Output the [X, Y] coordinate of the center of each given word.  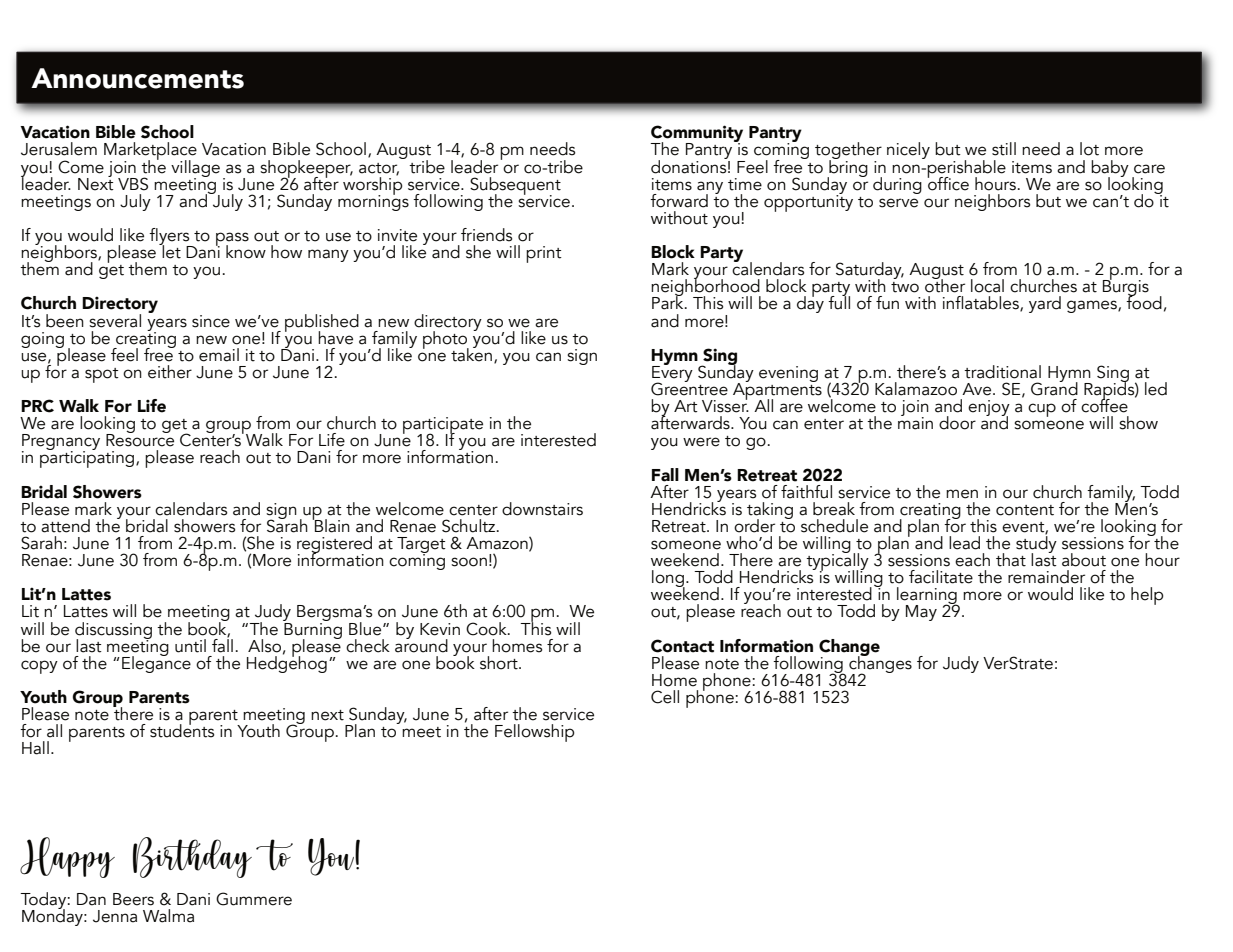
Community [696, 135]
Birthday [192, 857]
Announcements [137, 78]
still [1004, 149]
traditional [1002, 372]
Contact [682, 646]
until [190, 646]
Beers [133, 899]
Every [672, 373]
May [921, 613]
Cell [665, 697]
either [170, 372]
